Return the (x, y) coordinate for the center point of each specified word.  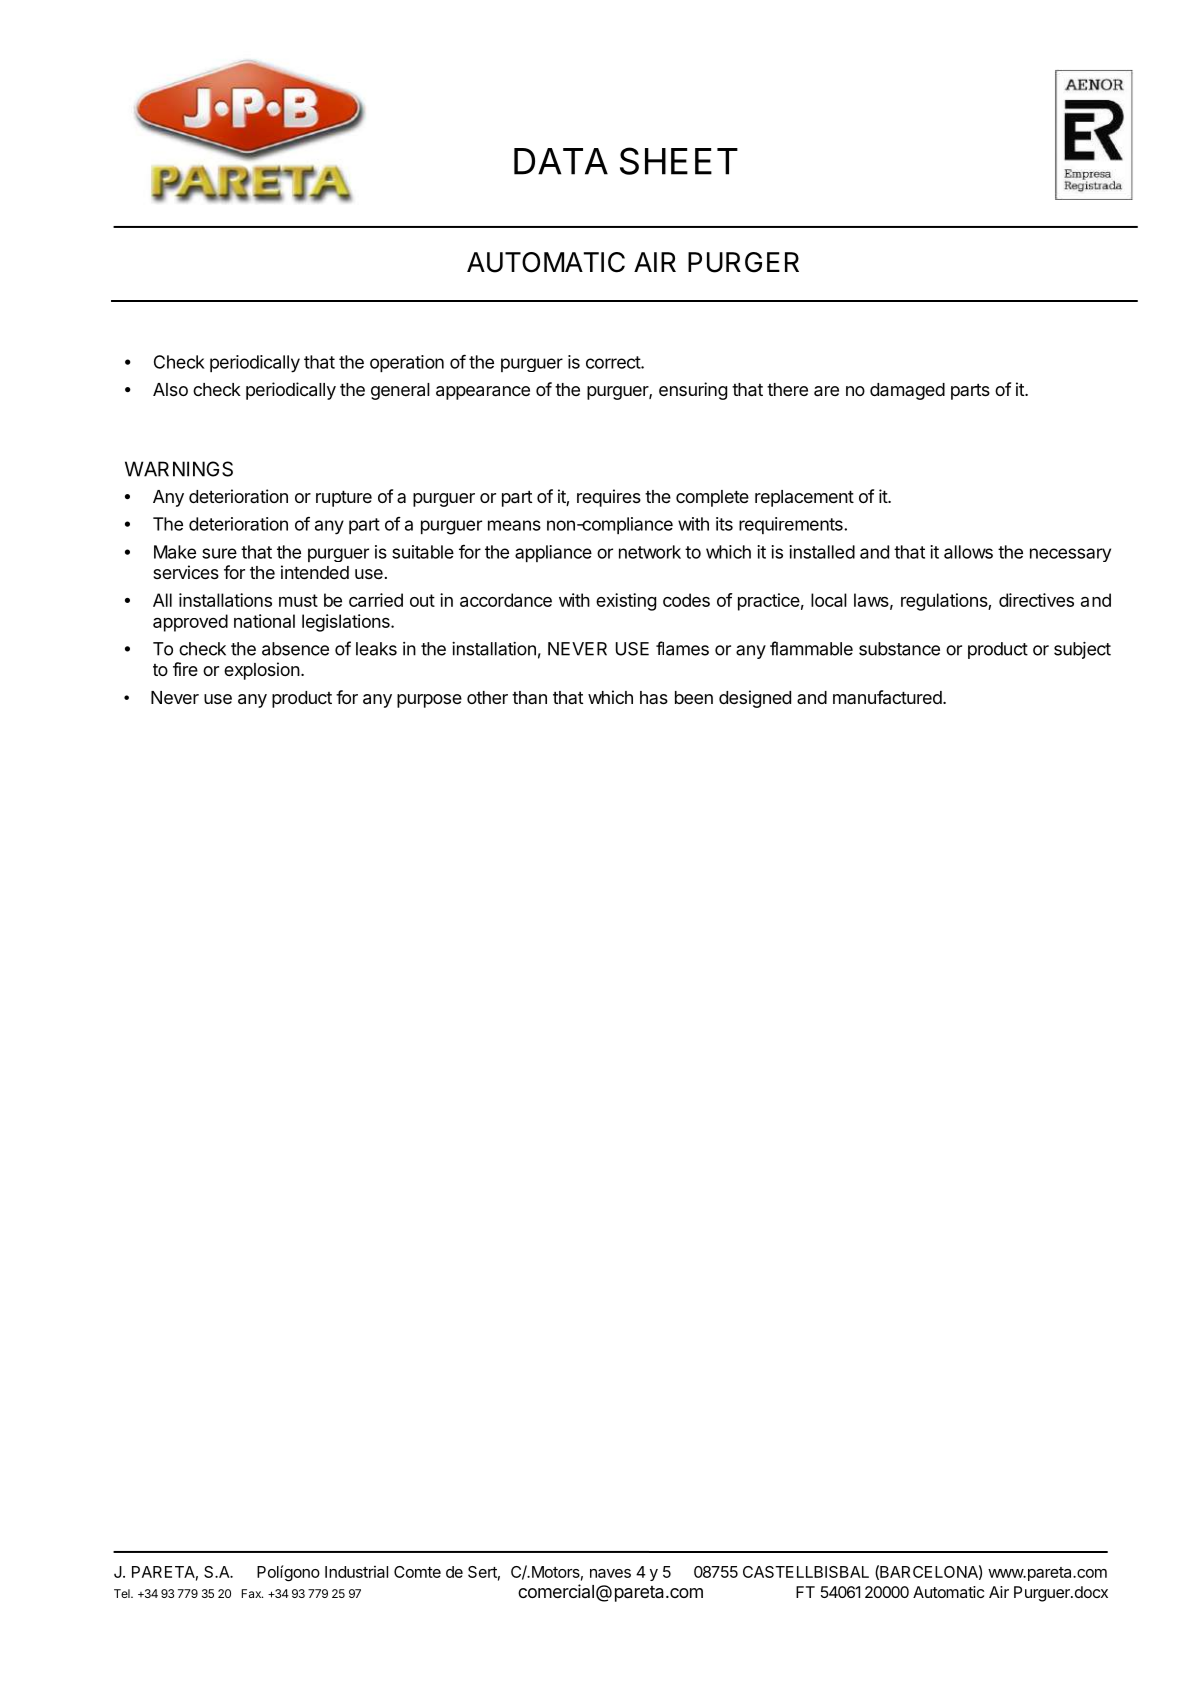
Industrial (356, 1572)
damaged (907, 391)
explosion (262, 671)
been (694, 697)
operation (407, 363)
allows (968, 552)
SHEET (679, 161)
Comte (417, 1572)
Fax (252, 1593)
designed (755, 699)
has (654, 697)
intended (315, 572)
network (650, 552)
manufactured (887, 697)
